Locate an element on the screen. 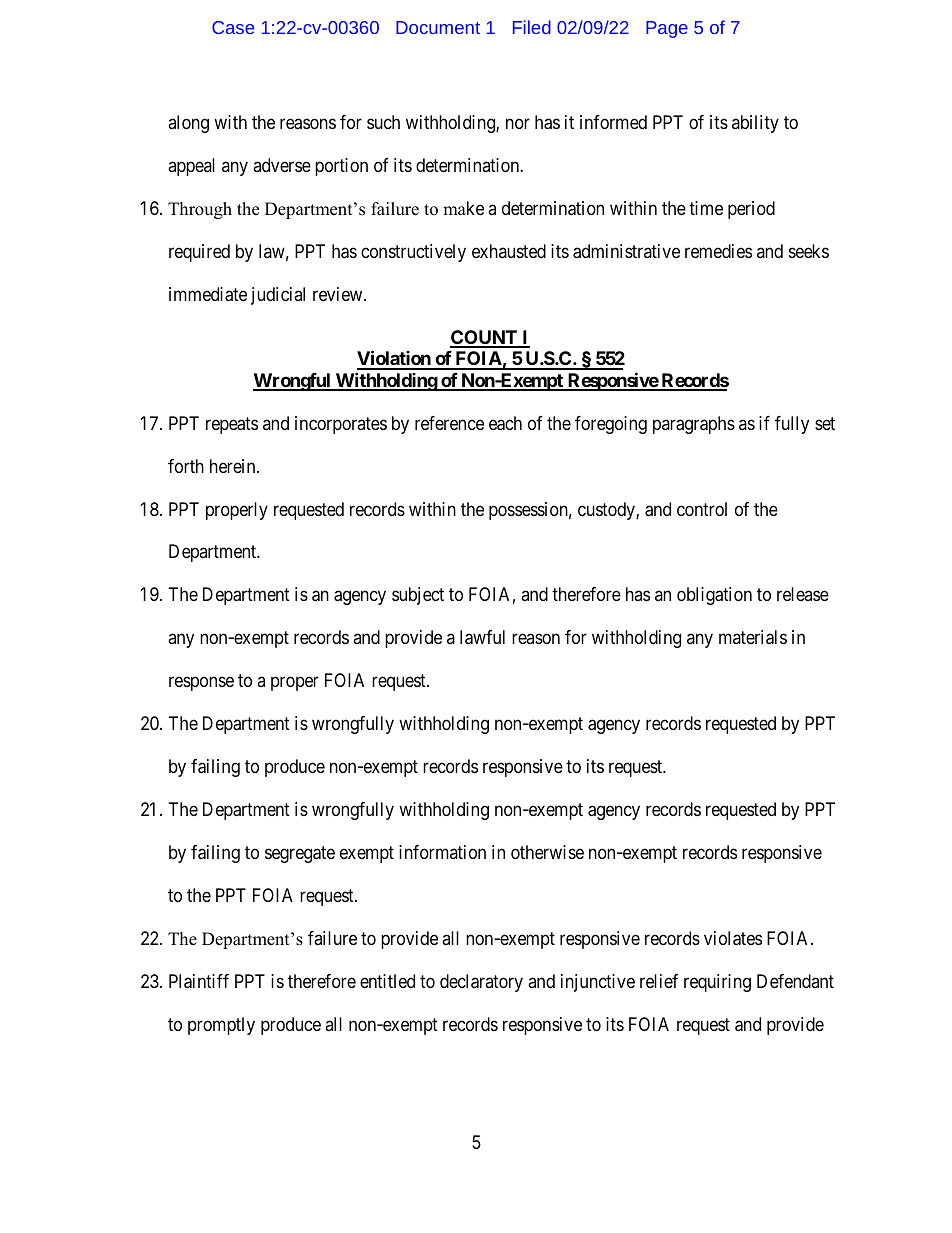 This screenshot has width=952, height=1233. declaratory is located at coordinates (481, 983).
